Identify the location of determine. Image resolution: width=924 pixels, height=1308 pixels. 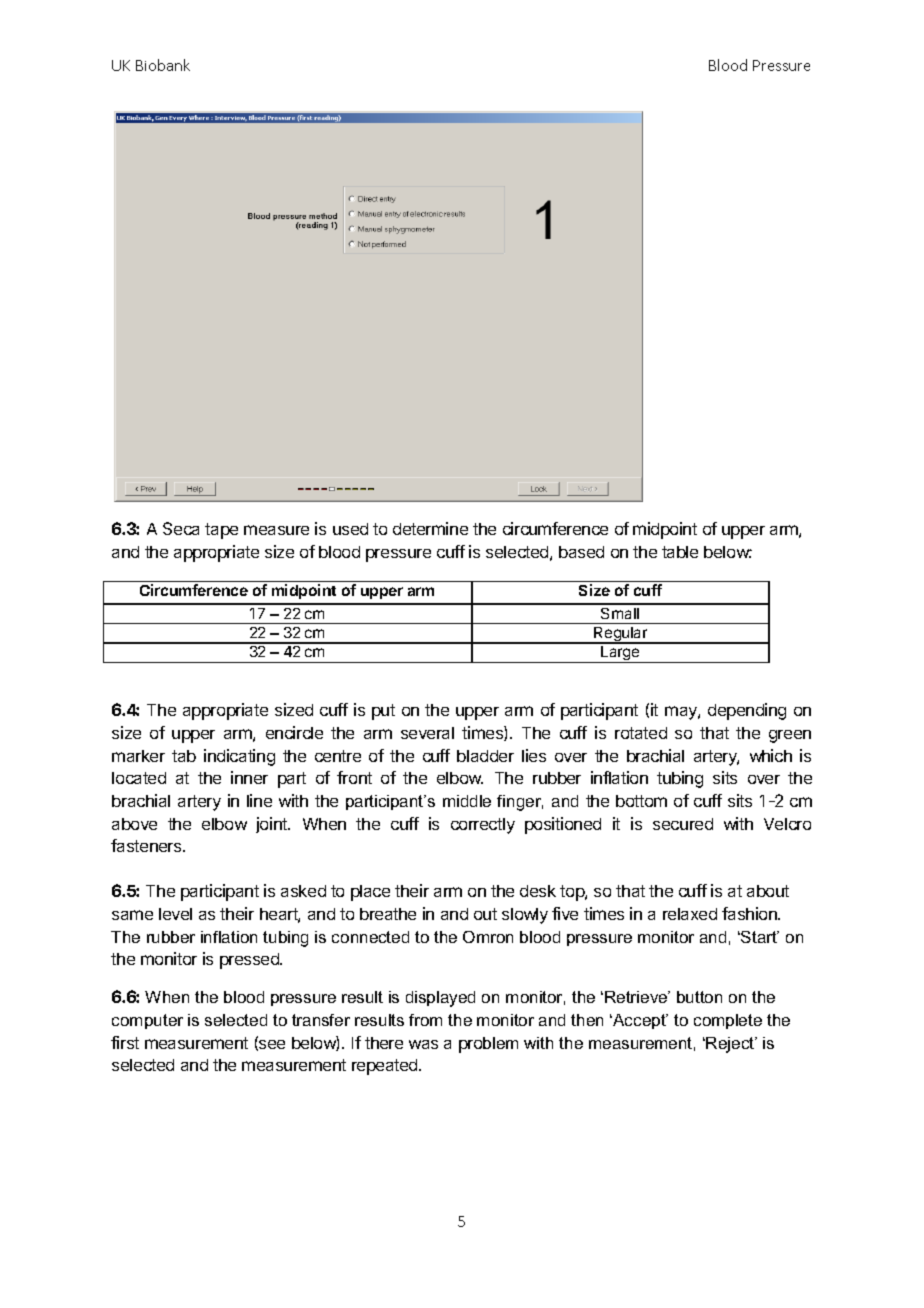
(430, 528).
